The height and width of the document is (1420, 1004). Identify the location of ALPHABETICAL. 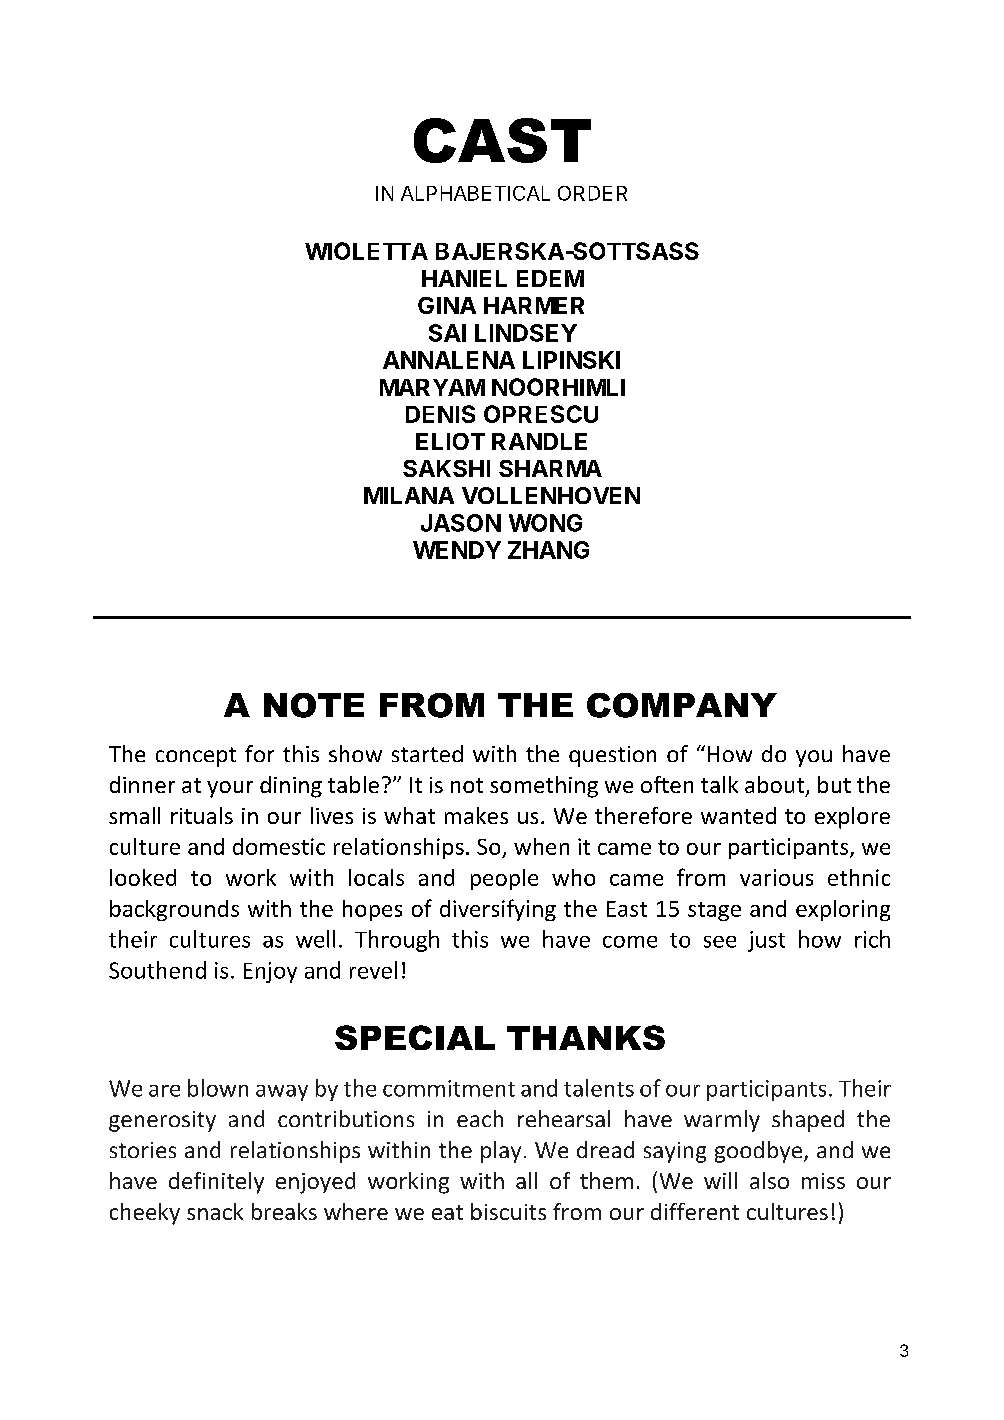
(475, 193).
